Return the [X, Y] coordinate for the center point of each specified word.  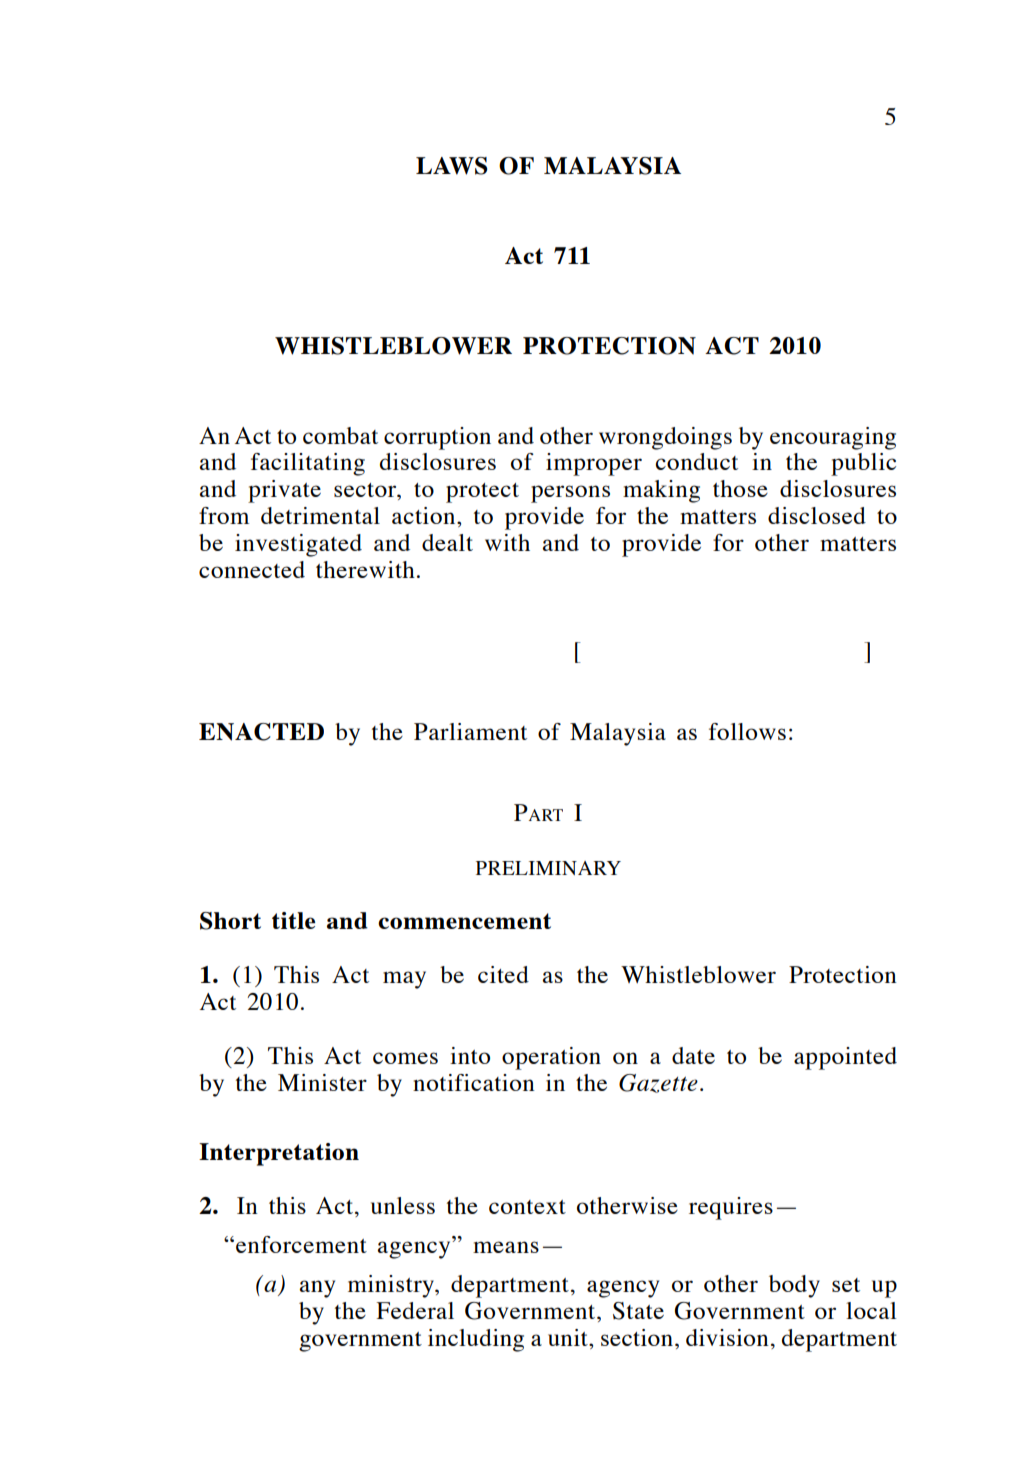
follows [747, 731]
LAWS [452, 166]
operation [551, 1058]
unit [569, 1337]
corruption [437, 438]
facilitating [308, 464]
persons [570, 494]
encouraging [833, 438]
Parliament [470, 731]
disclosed [817, 515]
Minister [322, 1082]
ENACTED [261, 732]
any [317, 1289]
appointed [845, 1058]
